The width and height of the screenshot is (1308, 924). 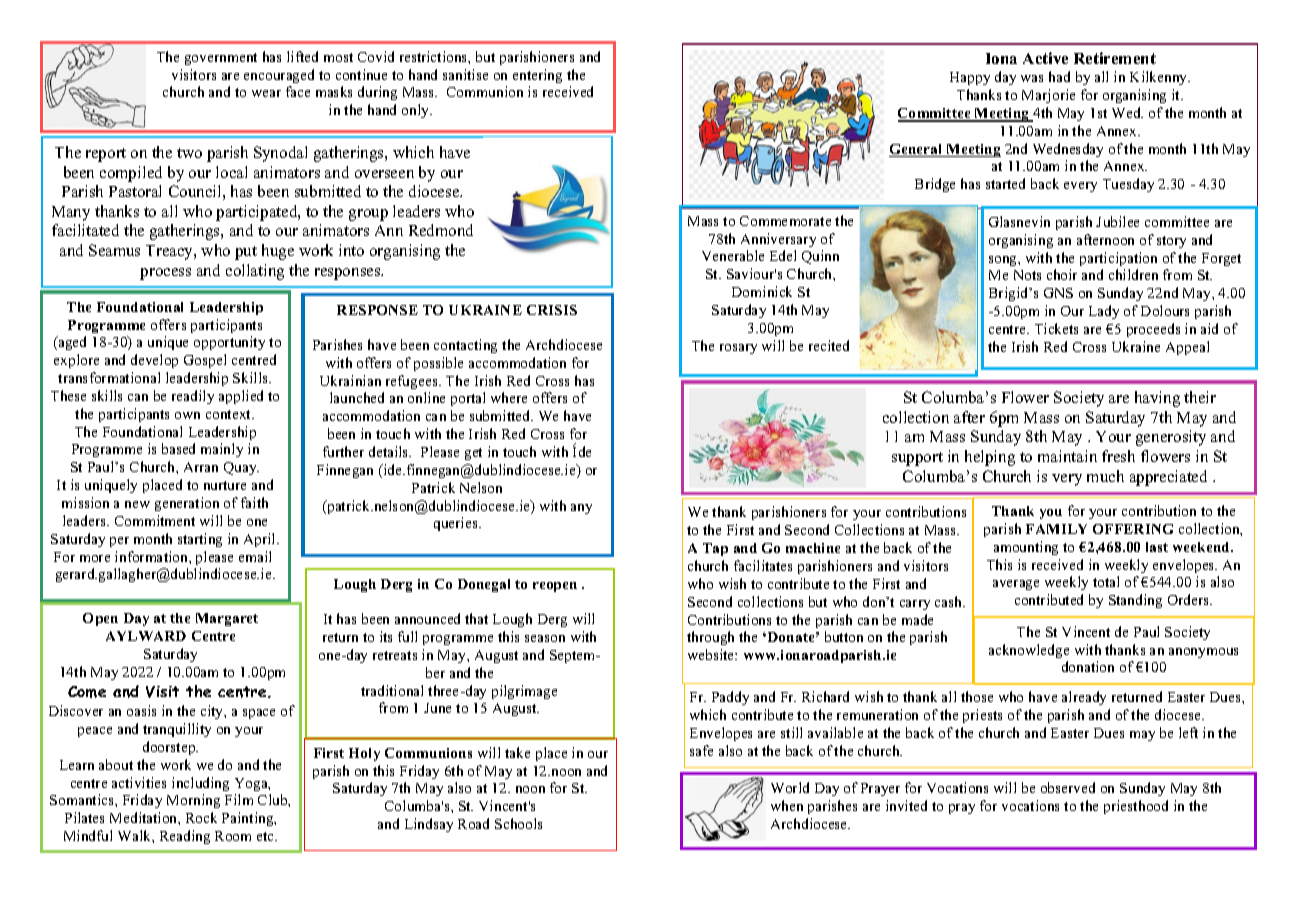 I want to click on Rock, so click(x=201, y=817).
